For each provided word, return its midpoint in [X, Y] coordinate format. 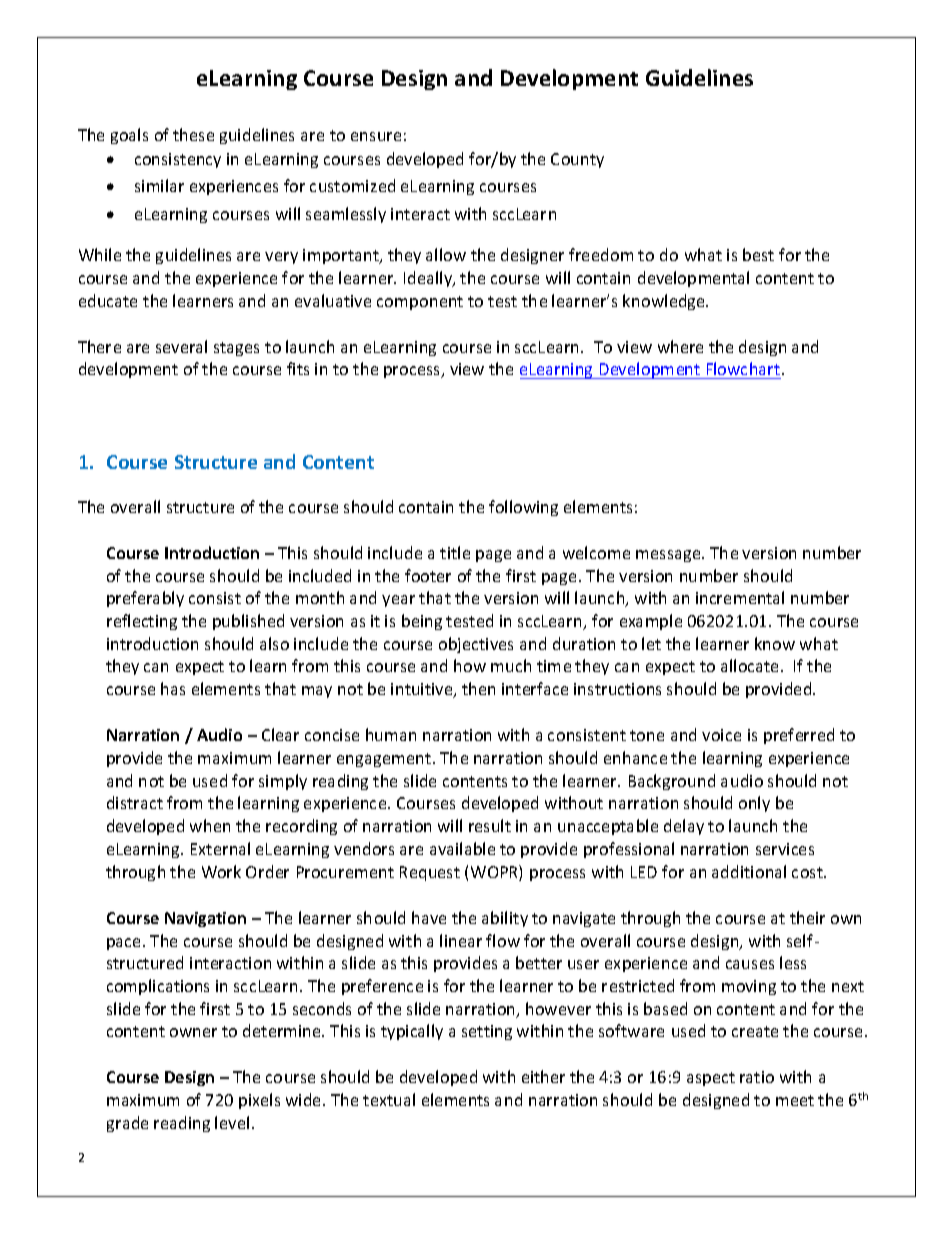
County [577, 160]
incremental [740, 597]
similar [159, 185]
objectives [476, 645]
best [758, 254]
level [232, 1122]
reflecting [142, 622]
